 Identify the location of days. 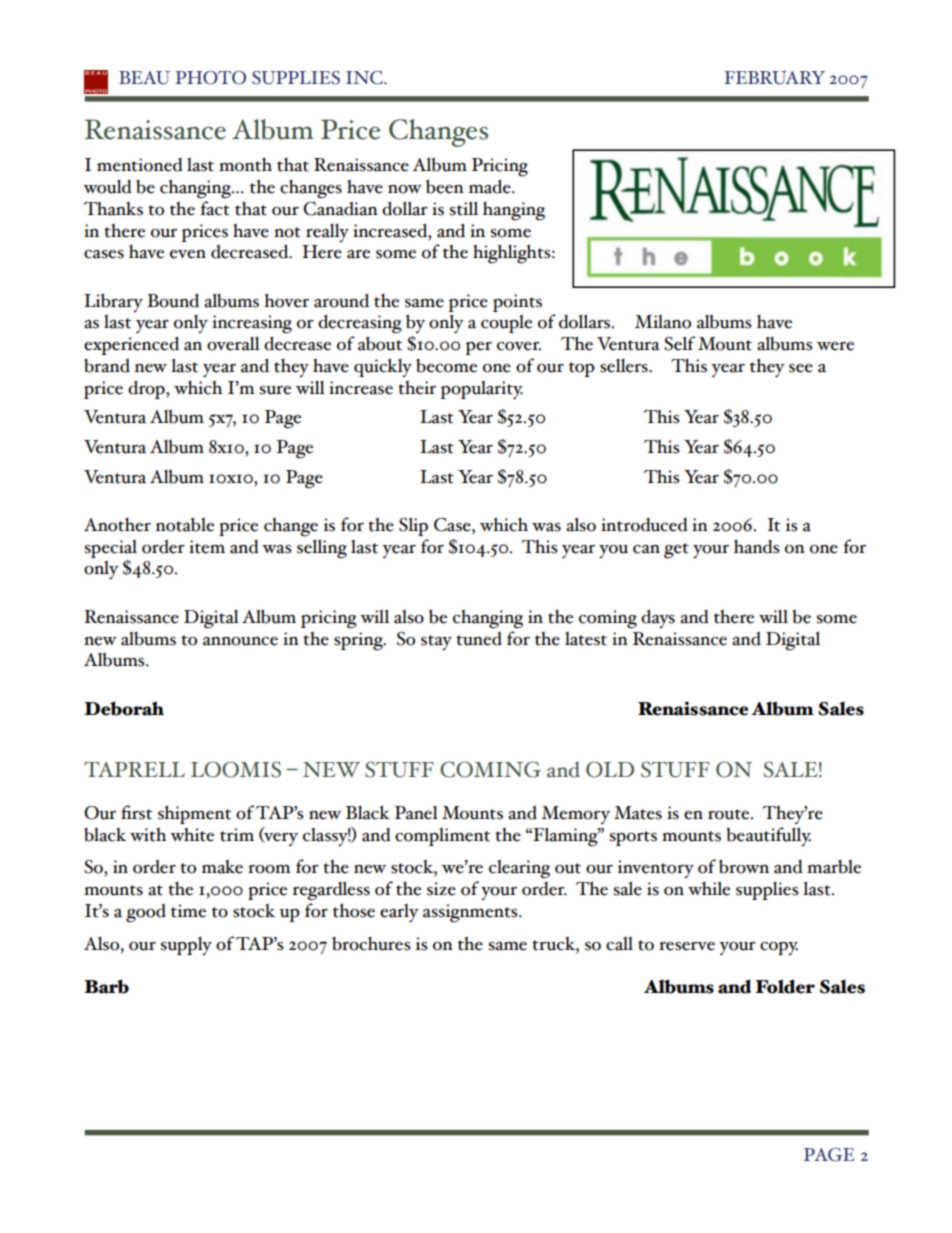
(658, 618).
